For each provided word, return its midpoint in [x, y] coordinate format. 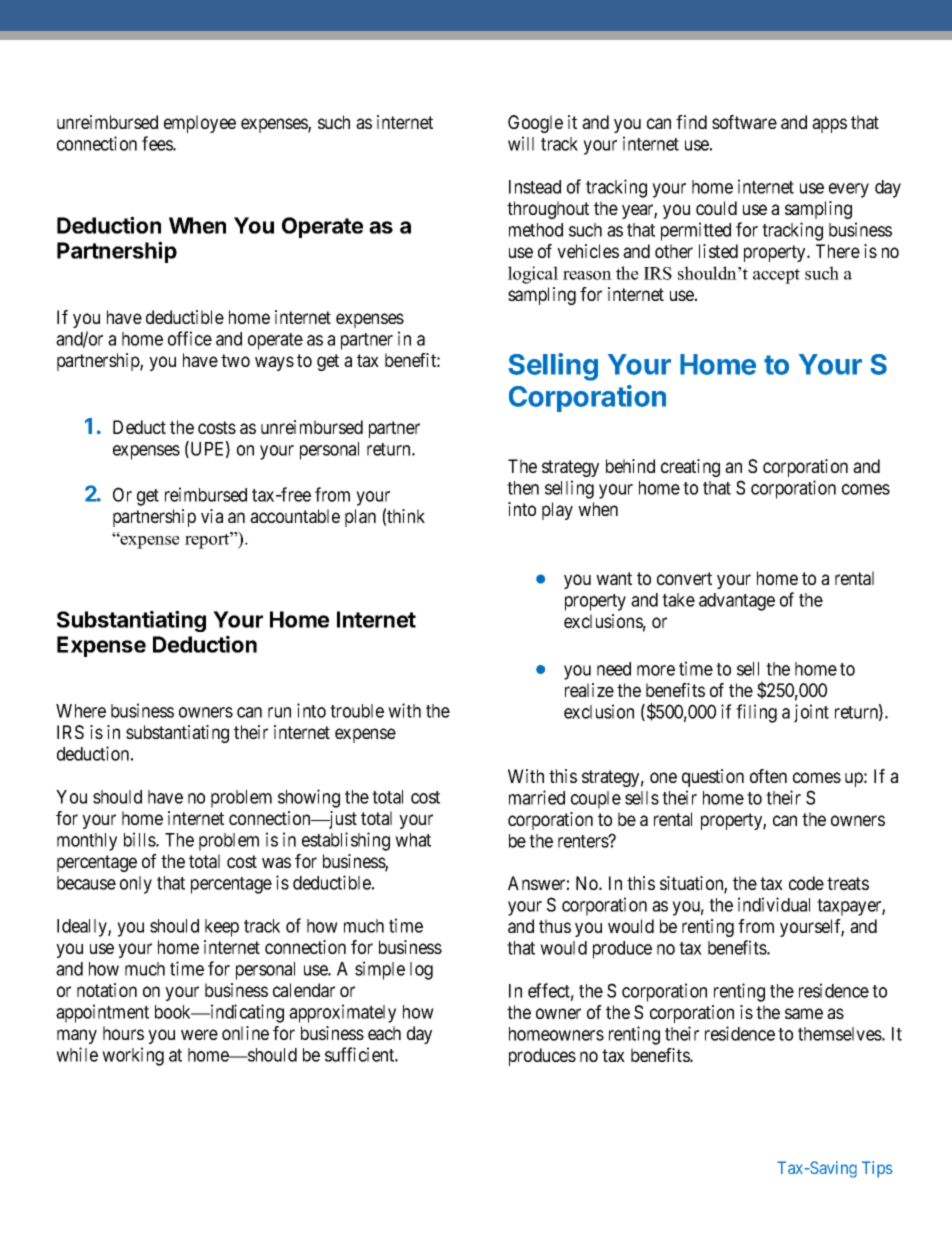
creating [690, 468]
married [537, 797]
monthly [87, 842]
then [523, 488]
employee [200, 124]
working [133, 1056]
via [212, 516]
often [768, 776]
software [744, 122]
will [521, 143]
